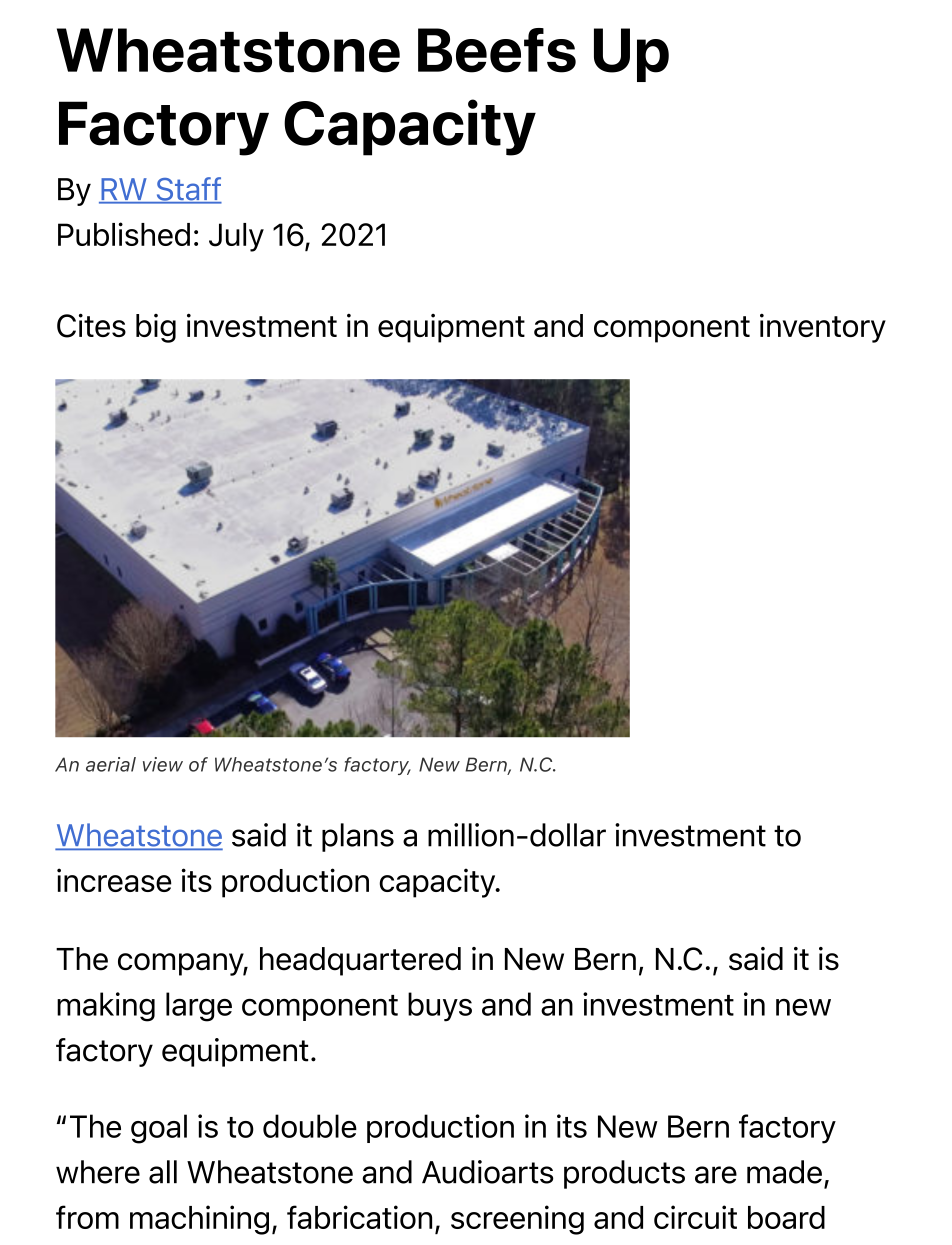 Image resolution: width=952 pixels, height=1245 pixels. I want to click on buys, so click(440, 1007).
